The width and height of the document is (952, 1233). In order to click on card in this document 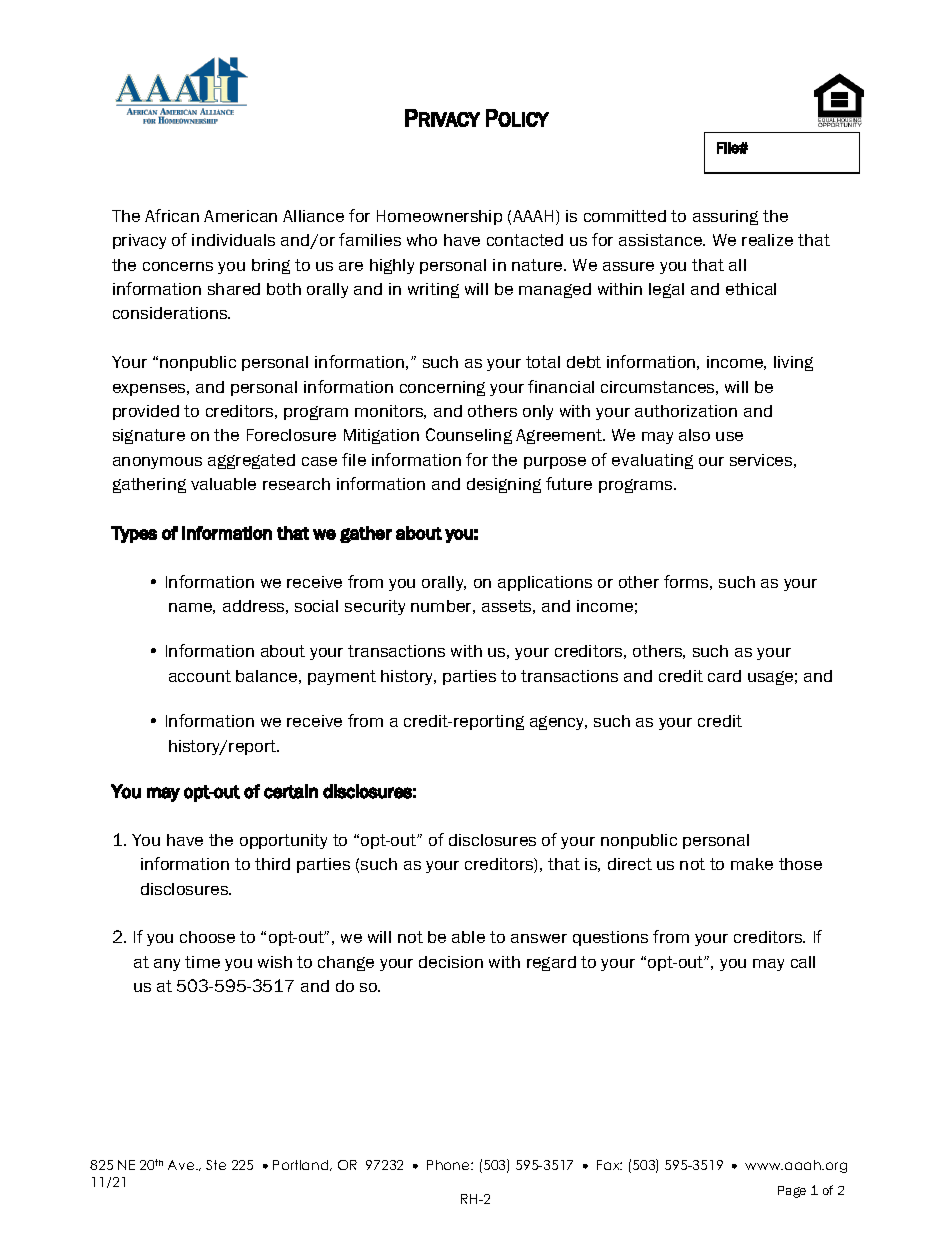, I will do `click(724, 676)`.
